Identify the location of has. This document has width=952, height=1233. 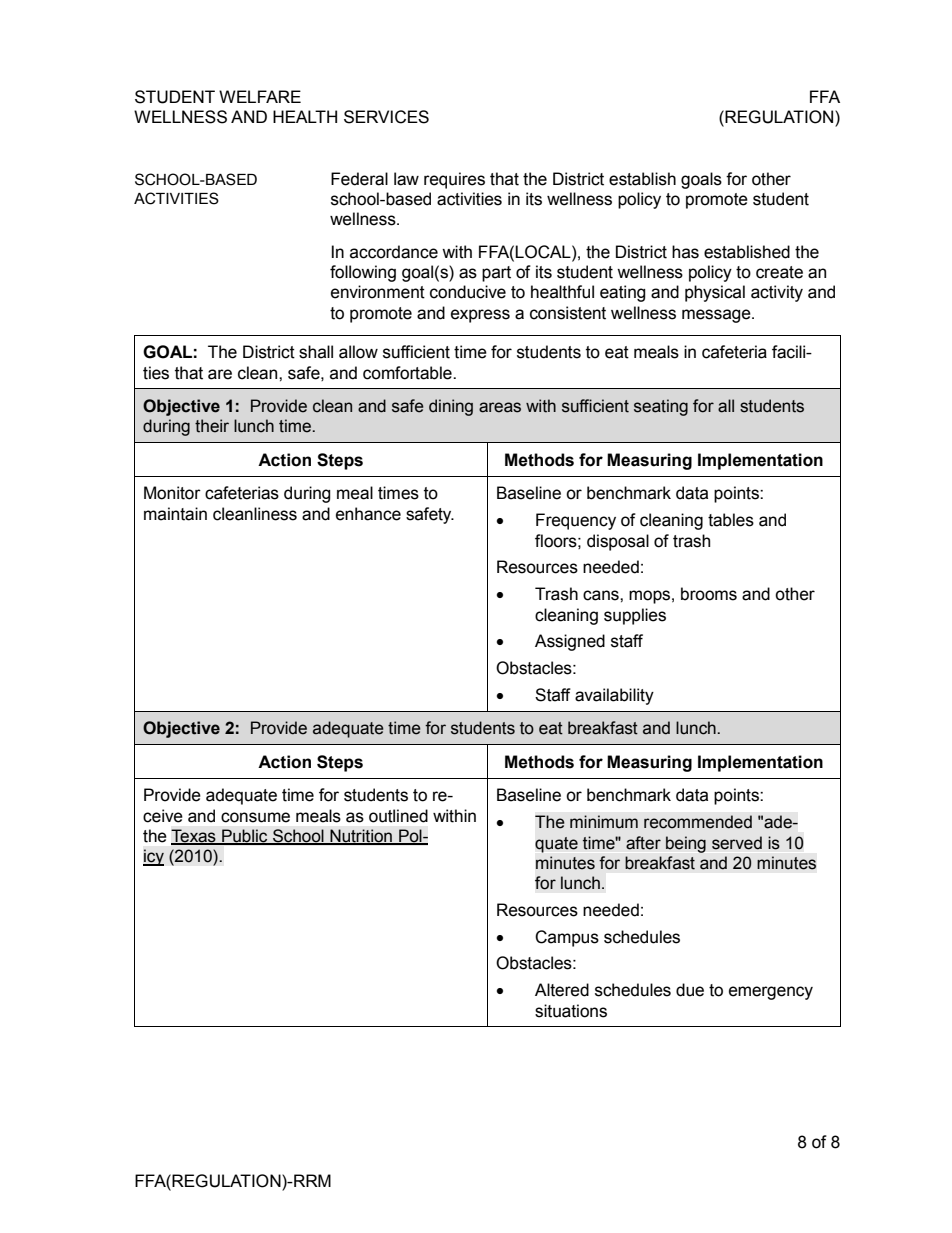
(685, 252).
